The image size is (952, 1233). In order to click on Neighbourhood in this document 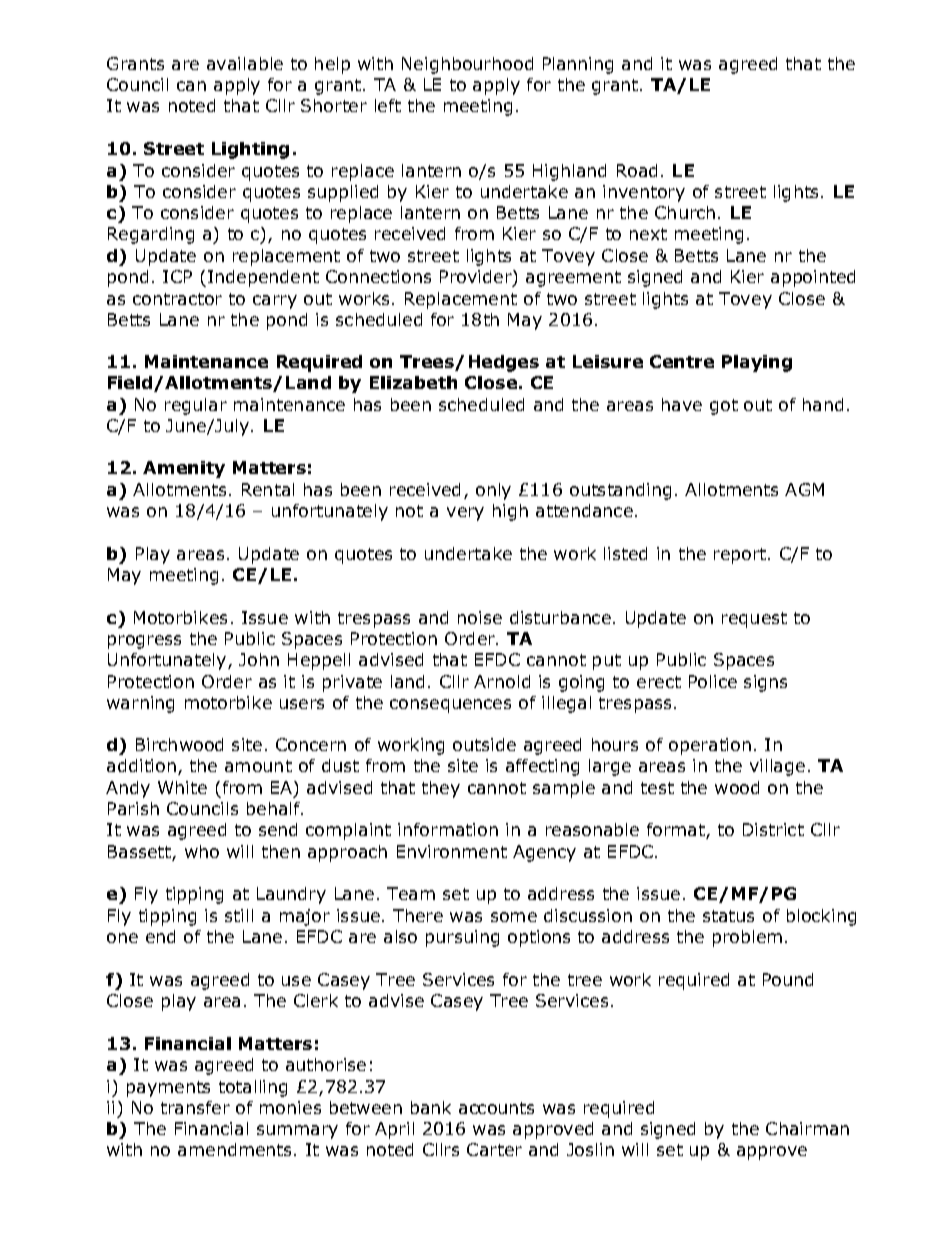, I will do `click(467, 65)`.
